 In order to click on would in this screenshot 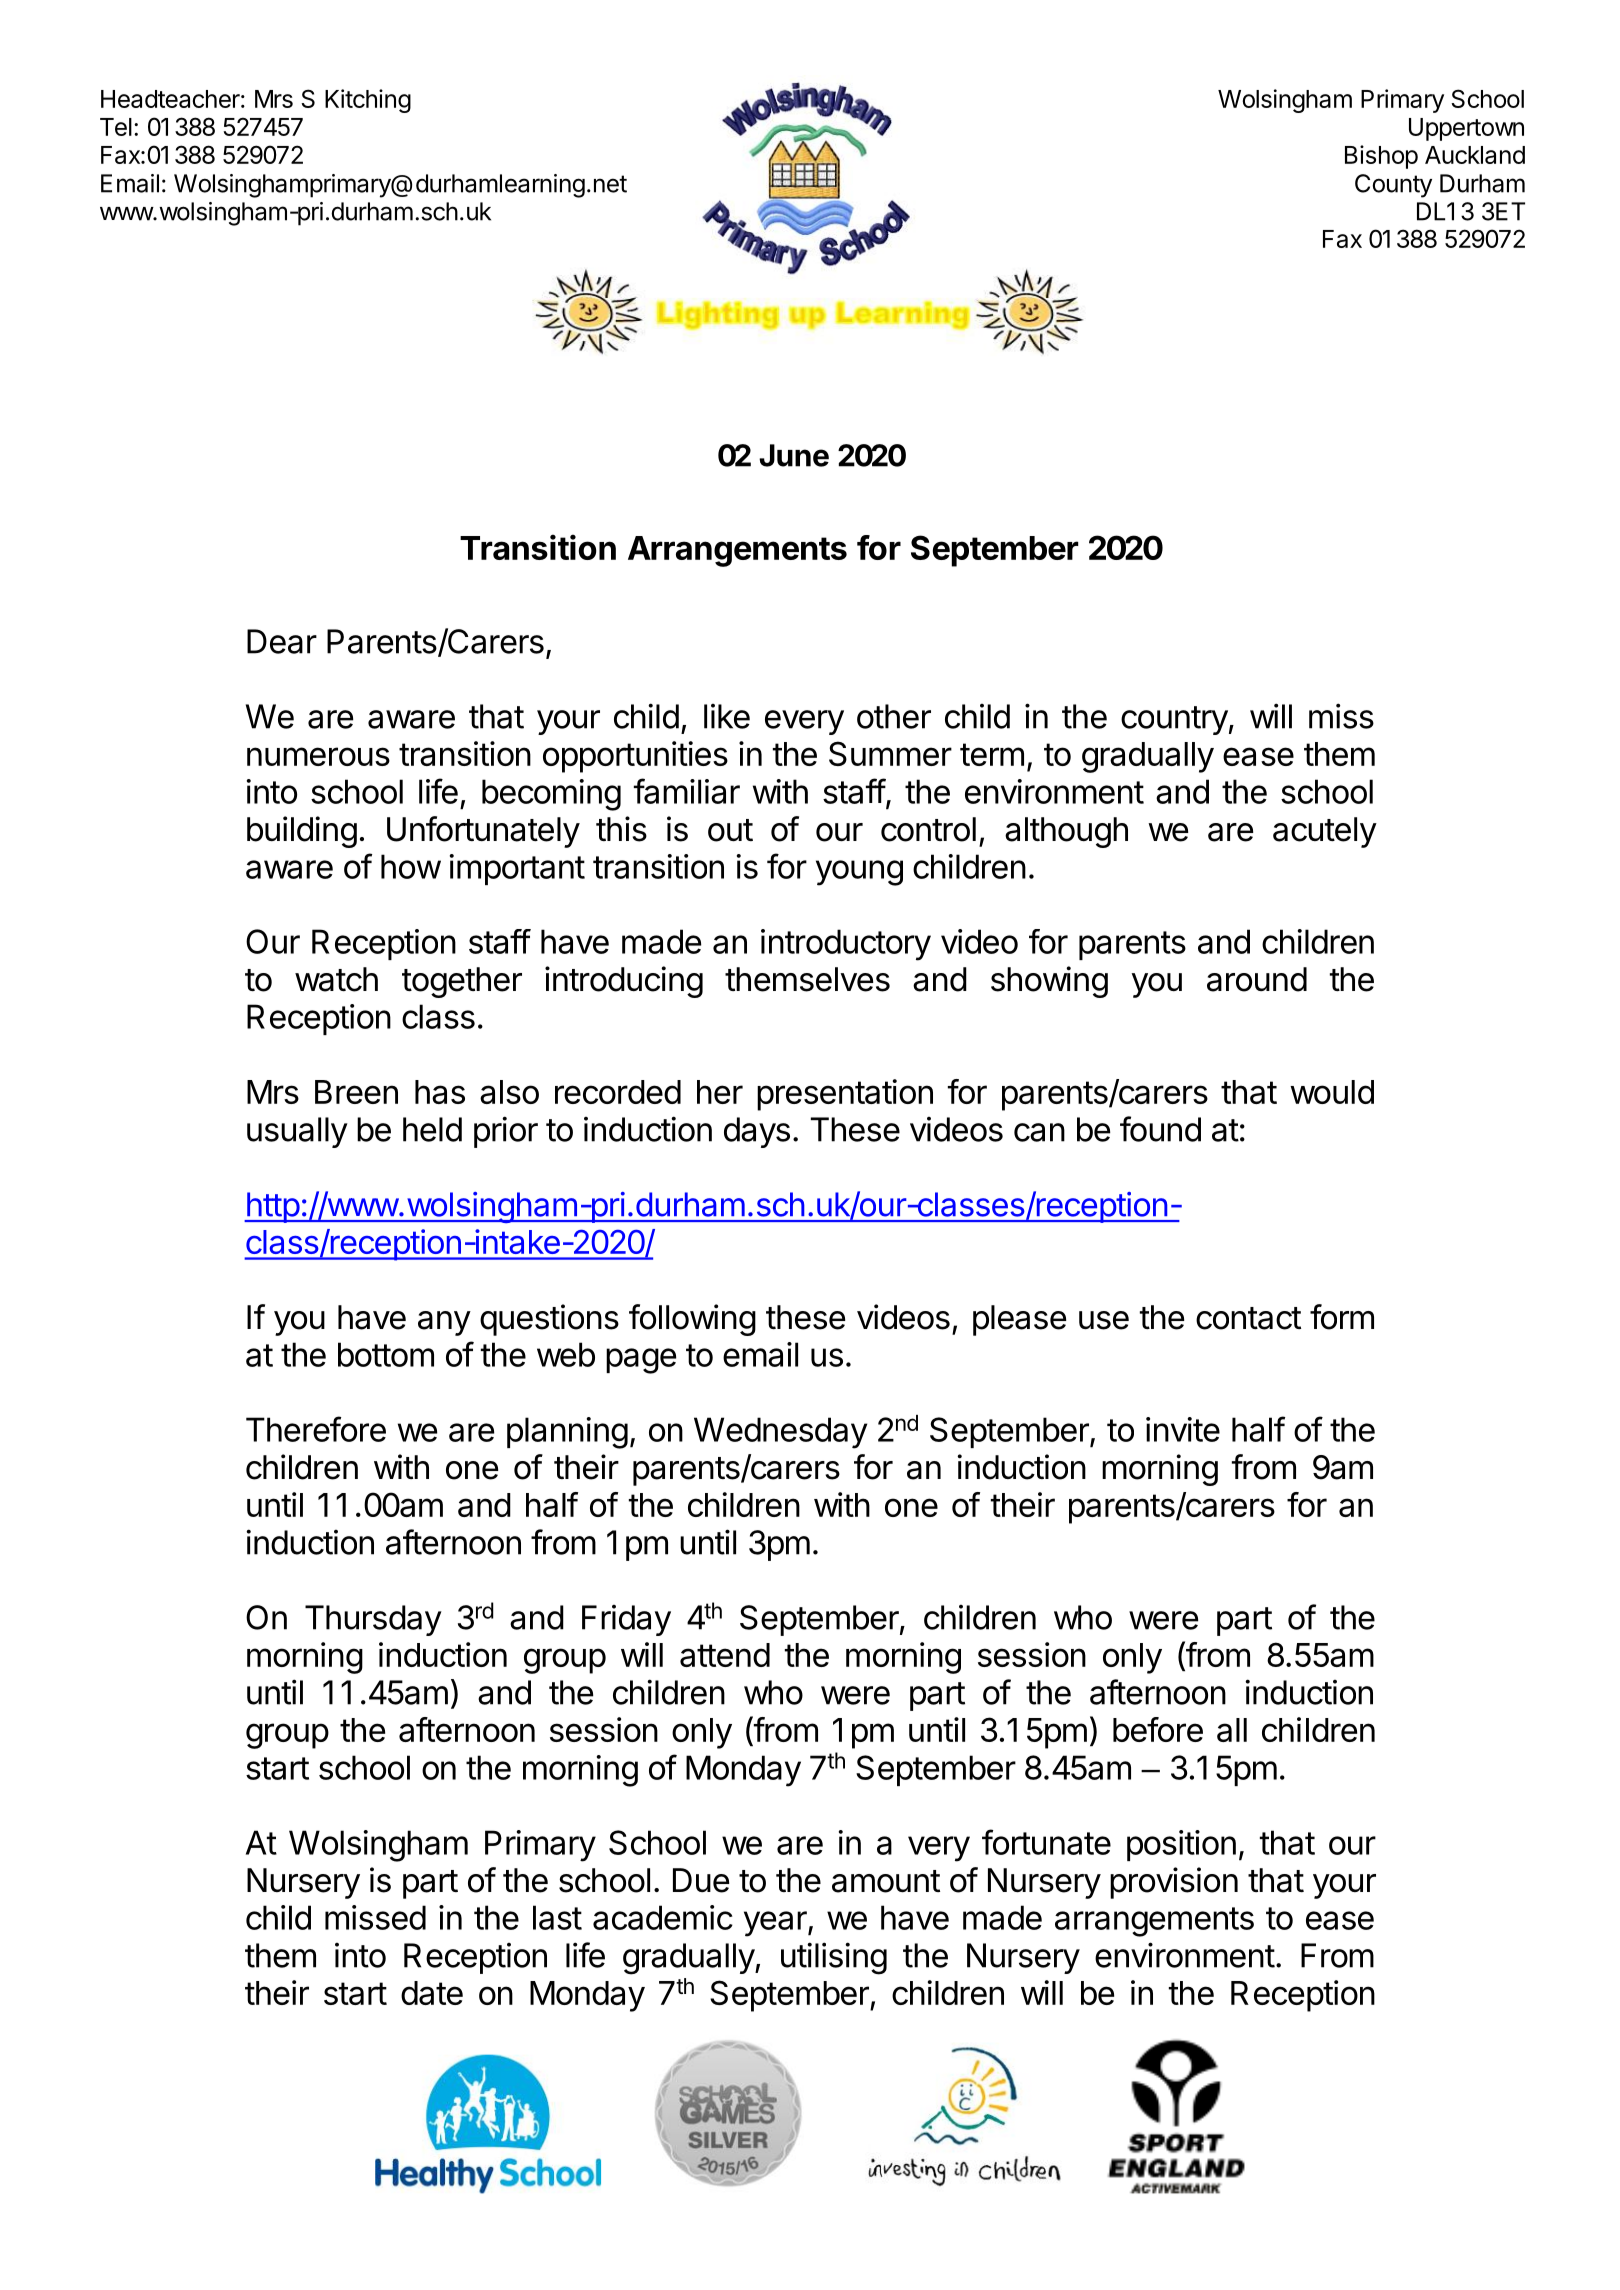, I will do `click(1332, 1092)`.
